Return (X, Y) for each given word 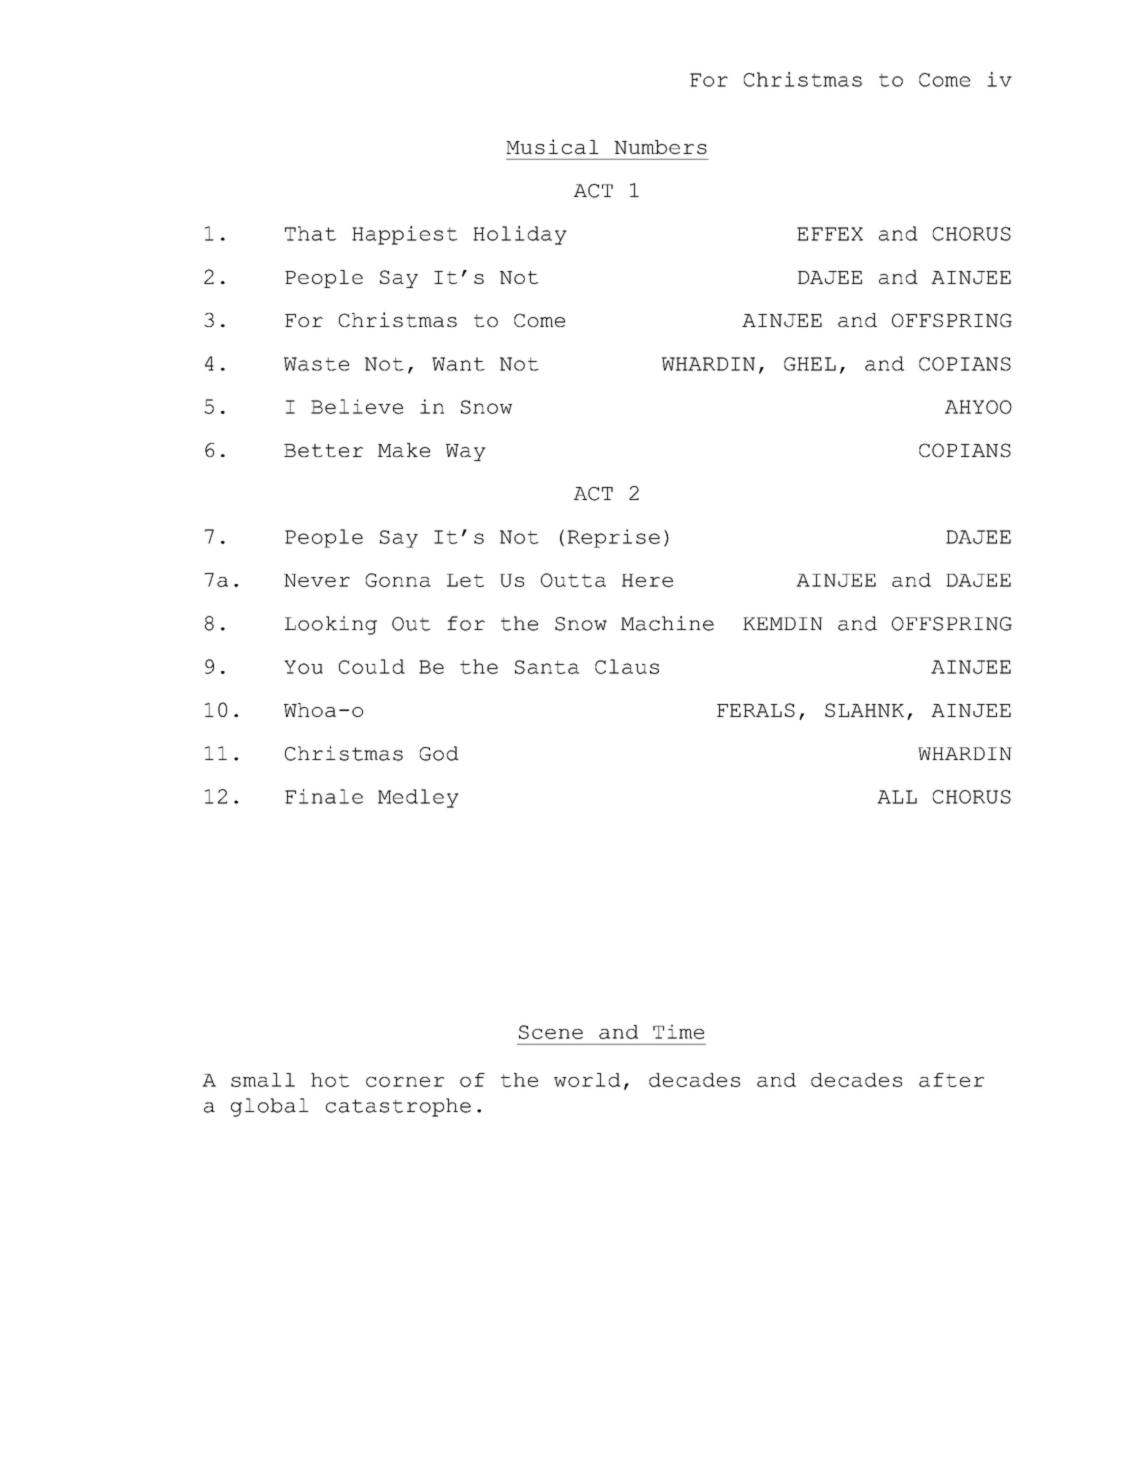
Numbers (660, 147)
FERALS (756, 710)
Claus (627, 666)
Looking (331, 625)
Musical (552, 146)
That (310, 233)
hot (330, 1080)
